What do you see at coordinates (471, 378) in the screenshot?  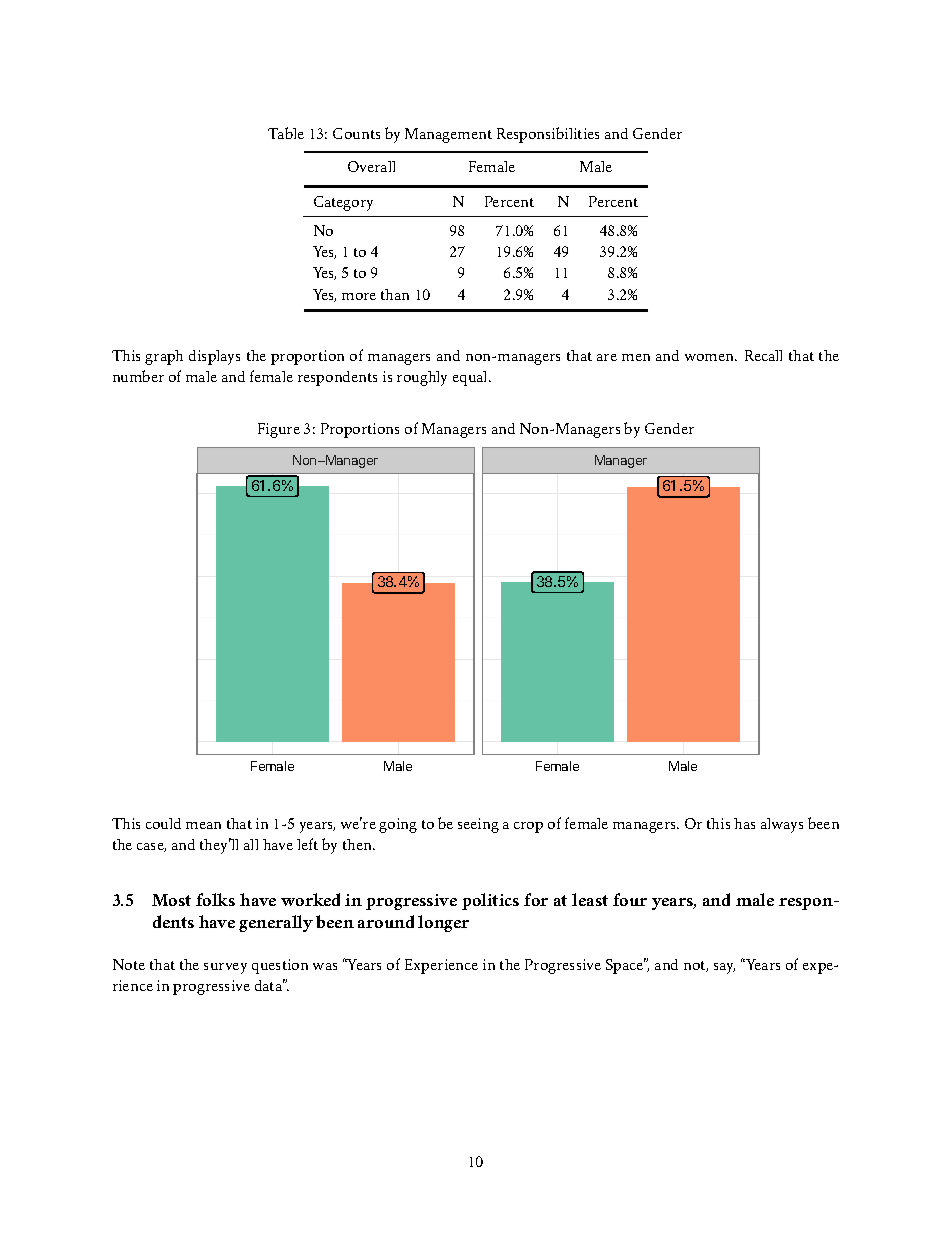 I see `equal` at bounding box center [471, 378].
